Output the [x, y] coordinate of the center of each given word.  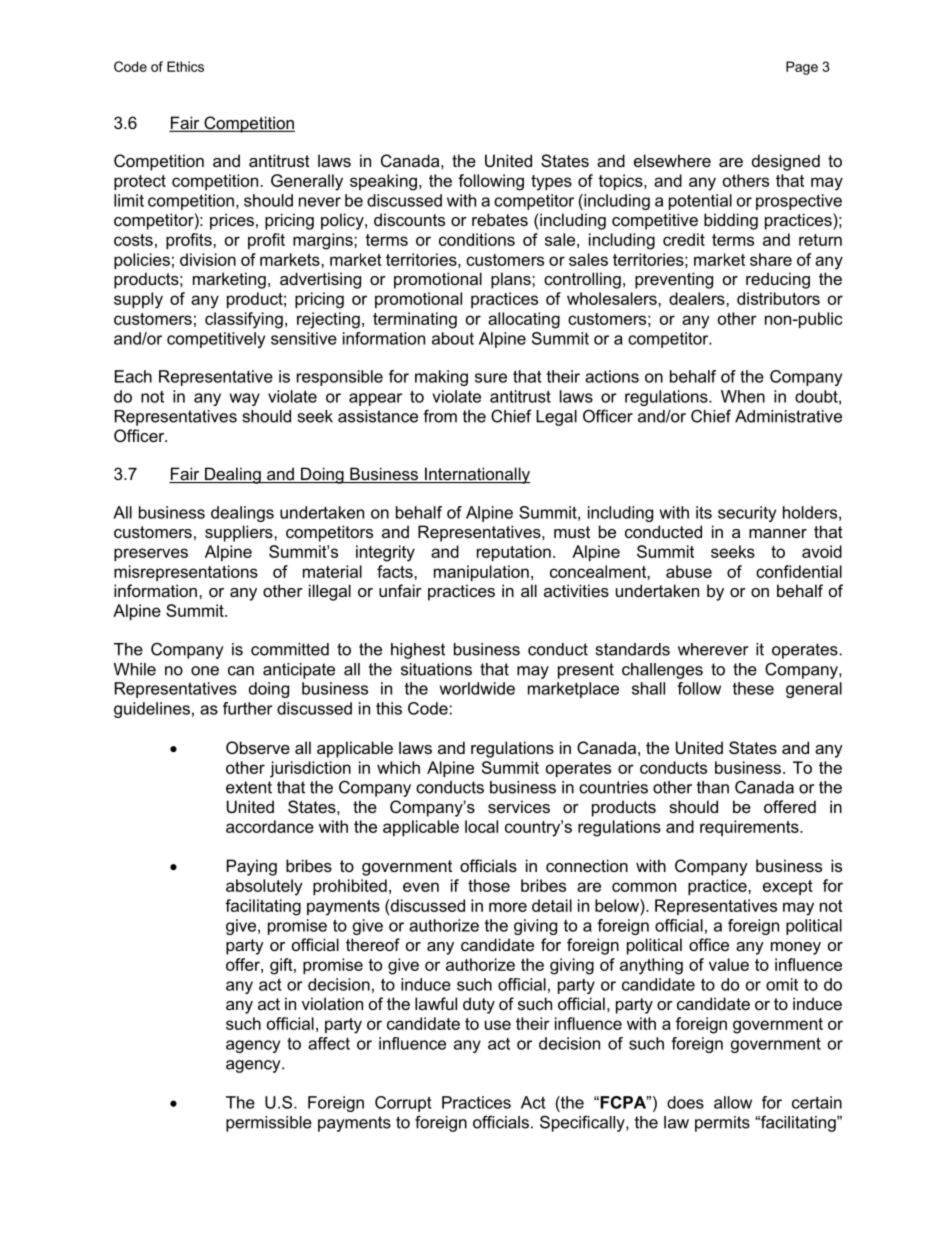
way [245, 399]
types [551, 183]
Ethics [185, 66]
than [713, 787]
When [743, 396]
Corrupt [403, 1104]
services [519, 806]
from [440, 416]
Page [802, 68]
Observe [258, 747]
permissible [269, 1124]
